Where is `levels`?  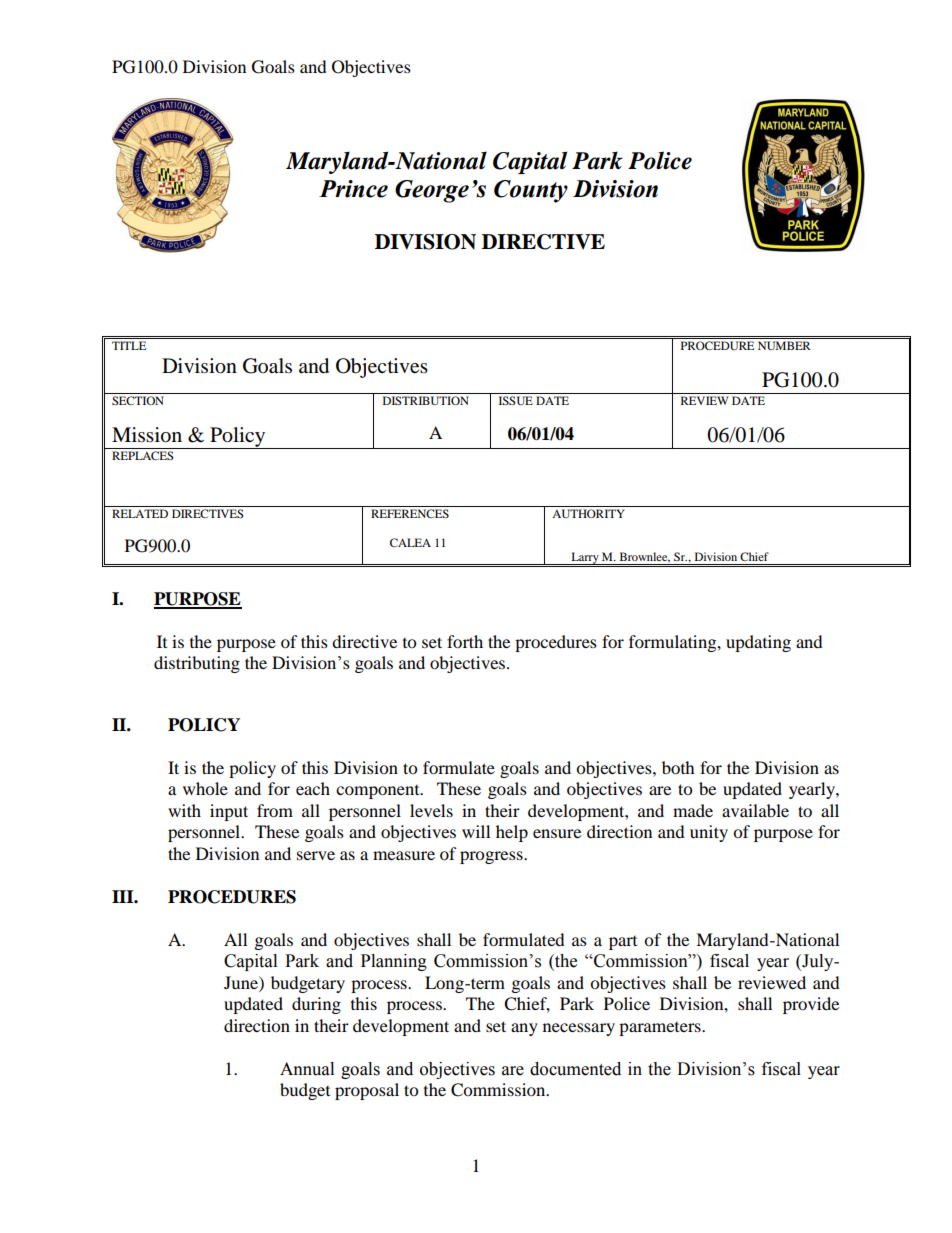 levels is located at coordinates (431, 810).
